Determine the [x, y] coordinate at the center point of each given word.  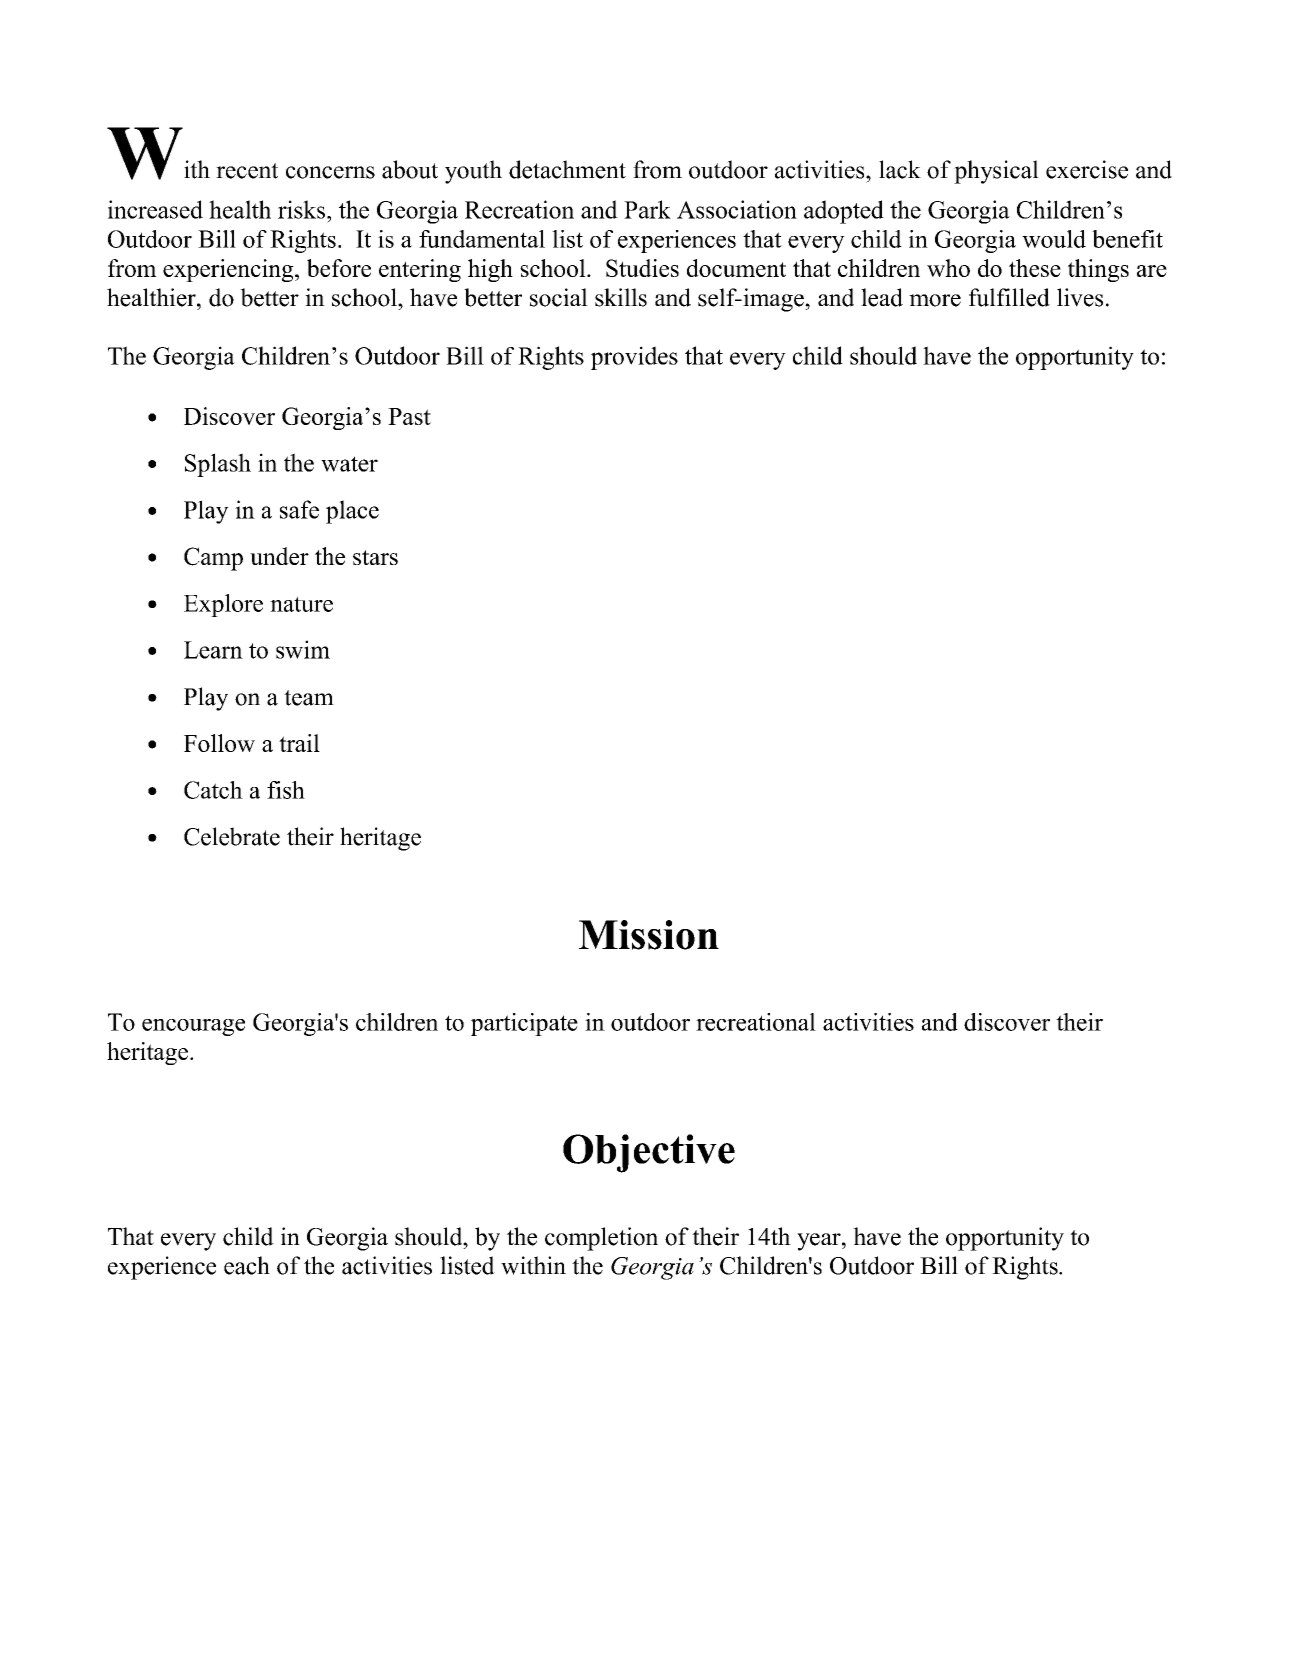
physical [996, 172]
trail [299, 743]
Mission [649, 935]
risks [301, 209]
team [309, 698]
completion [601, 1239]
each [247, 1265]
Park [647, 209]
